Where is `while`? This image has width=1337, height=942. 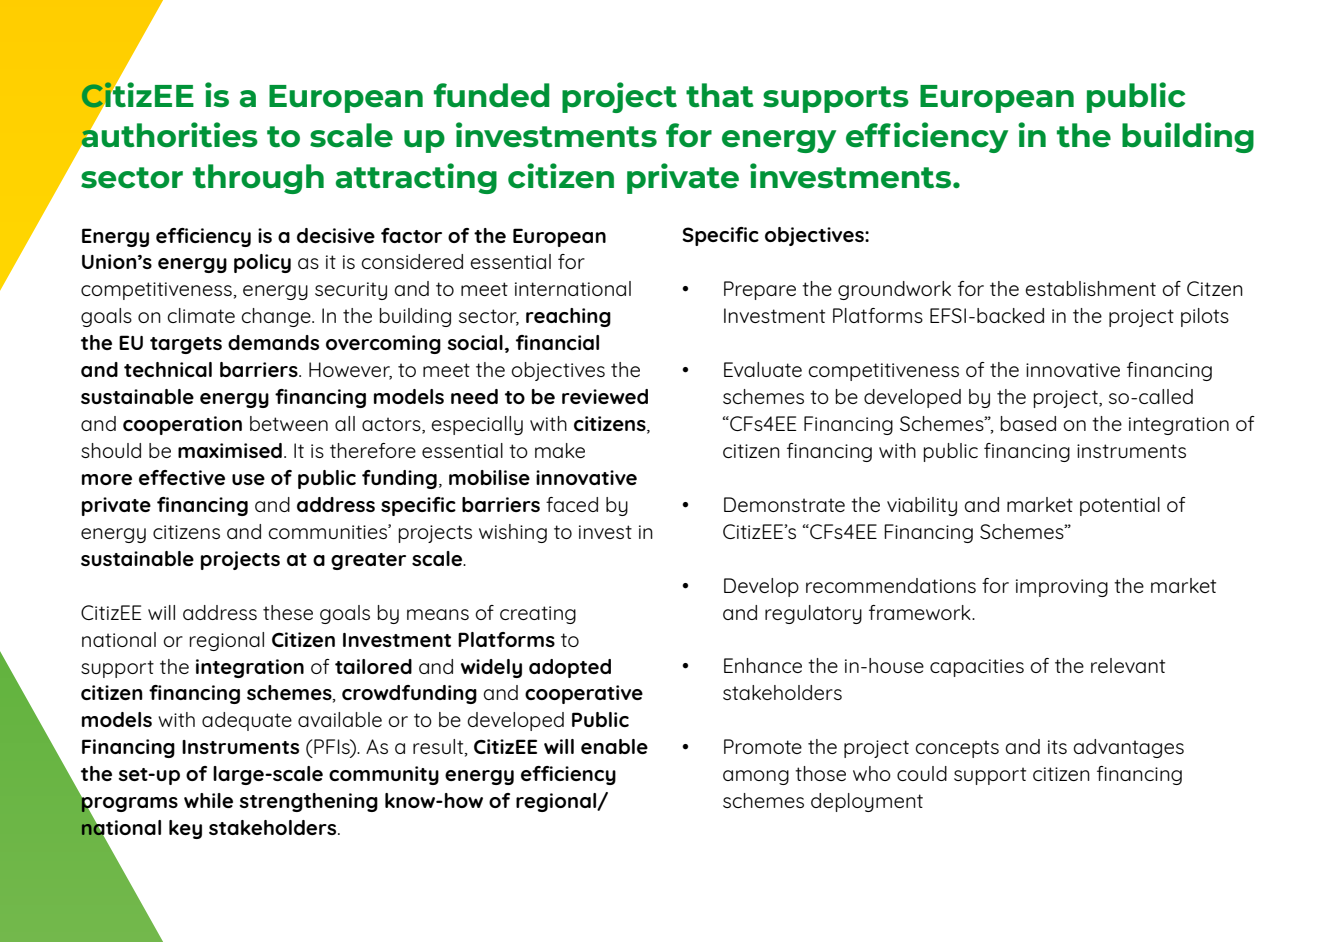
while is located at coordinates (208, 800).
